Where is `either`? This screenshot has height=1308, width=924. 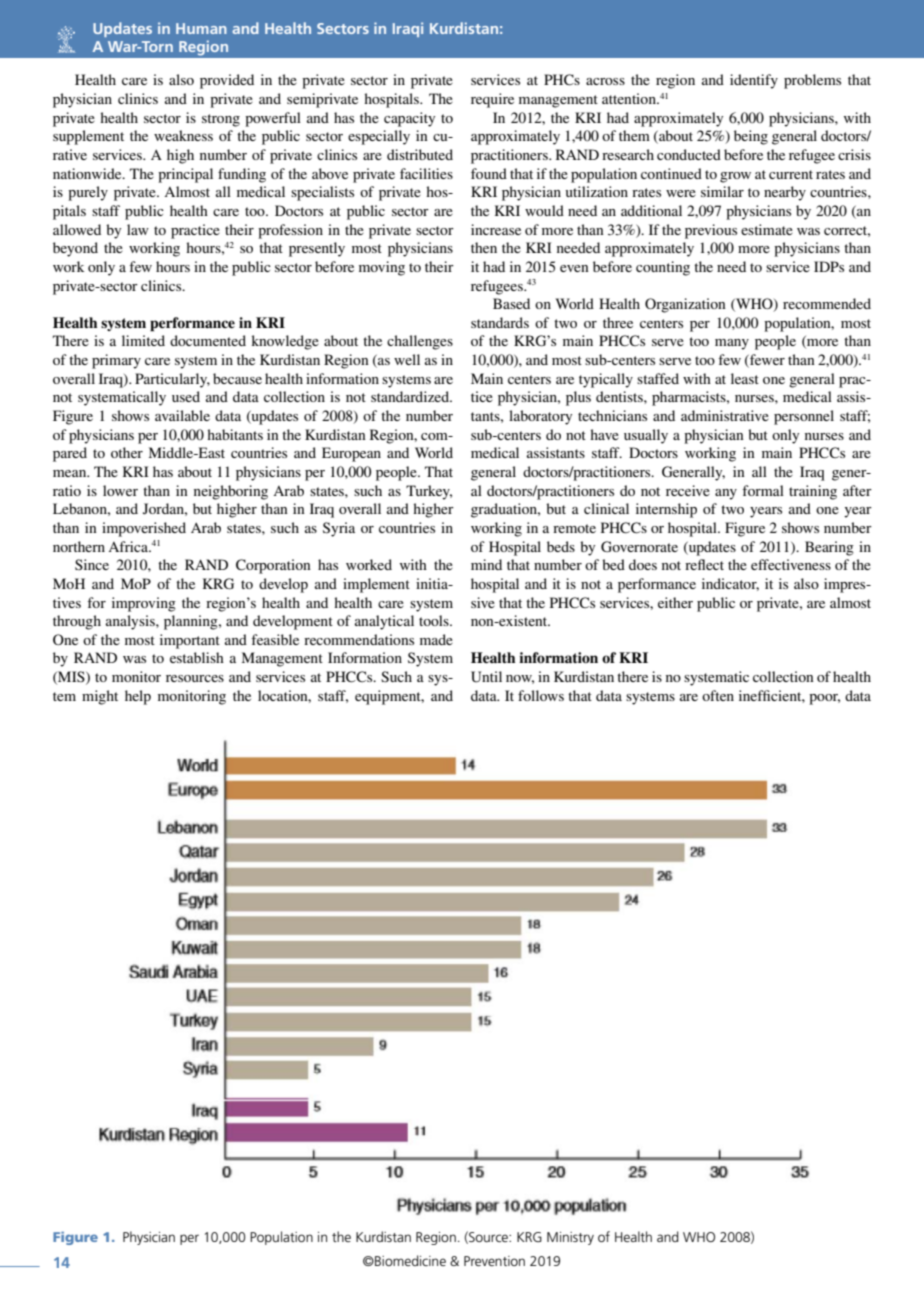 either is located at coordinates (675, 602).
